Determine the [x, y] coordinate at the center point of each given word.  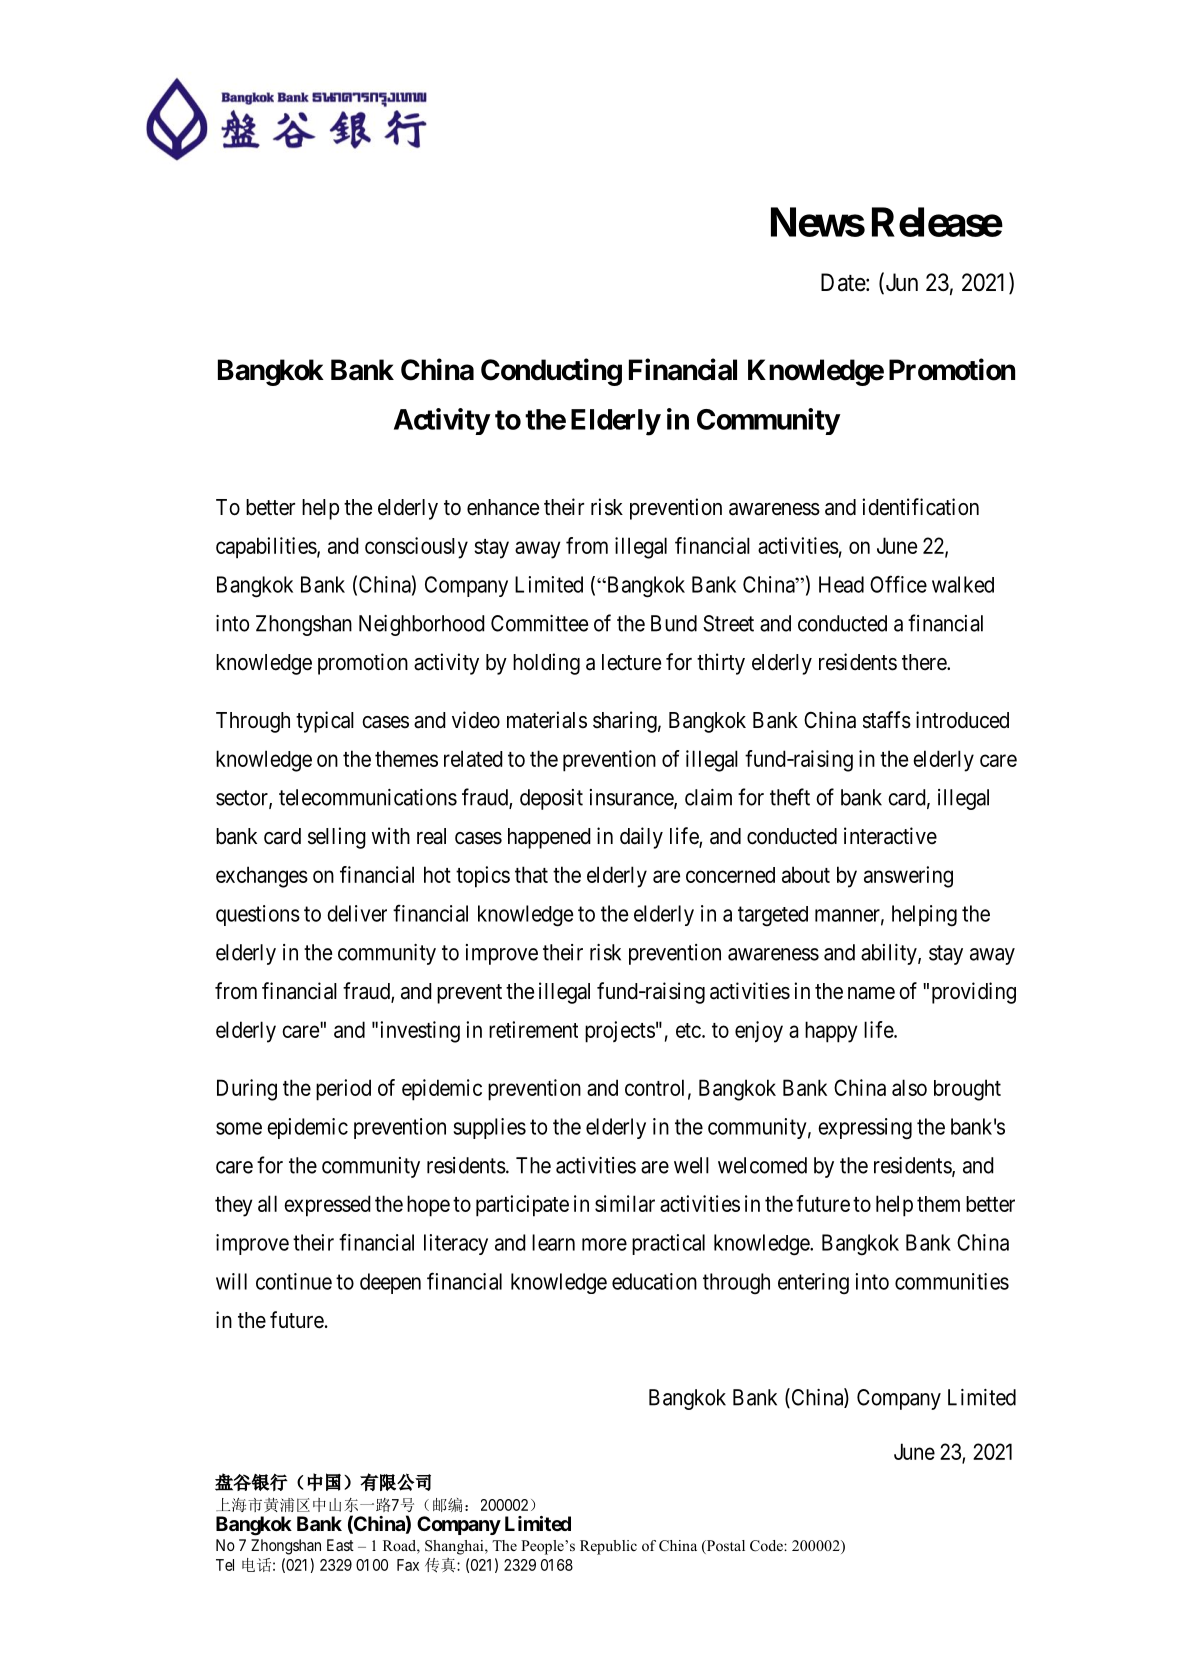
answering [908, 877]
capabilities [266, 548]
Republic [608, 1547]
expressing [865, 1129]
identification [920, 507]
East [340, 1545]
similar [625, 1203]
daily [641, 838]
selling [337, 838]
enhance [503, 507]
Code [767, 1546]
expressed [327, 1206]
